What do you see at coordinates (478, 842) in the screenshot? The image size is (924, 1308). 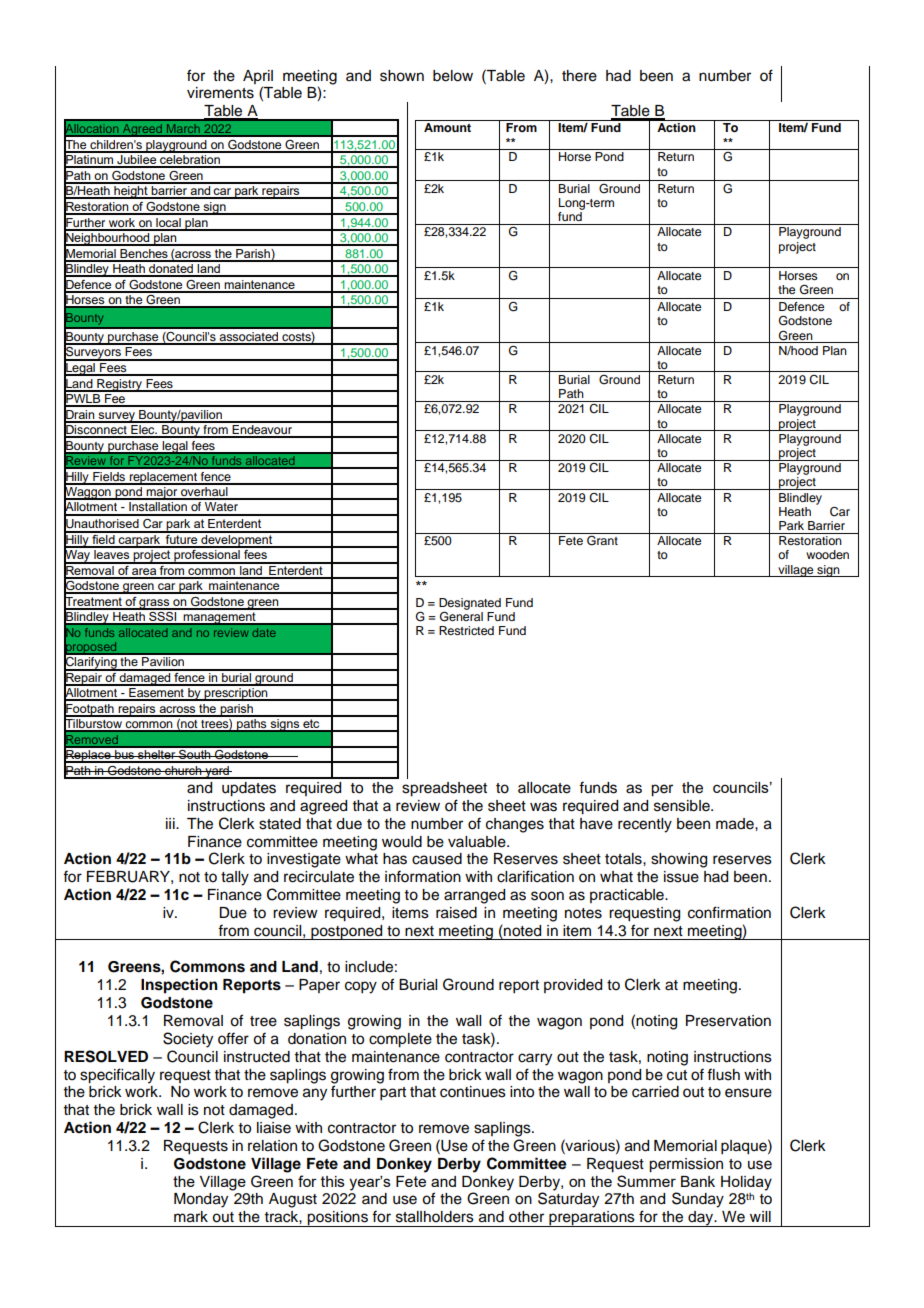 I see `valuable` at bounding box center [478, 842].
